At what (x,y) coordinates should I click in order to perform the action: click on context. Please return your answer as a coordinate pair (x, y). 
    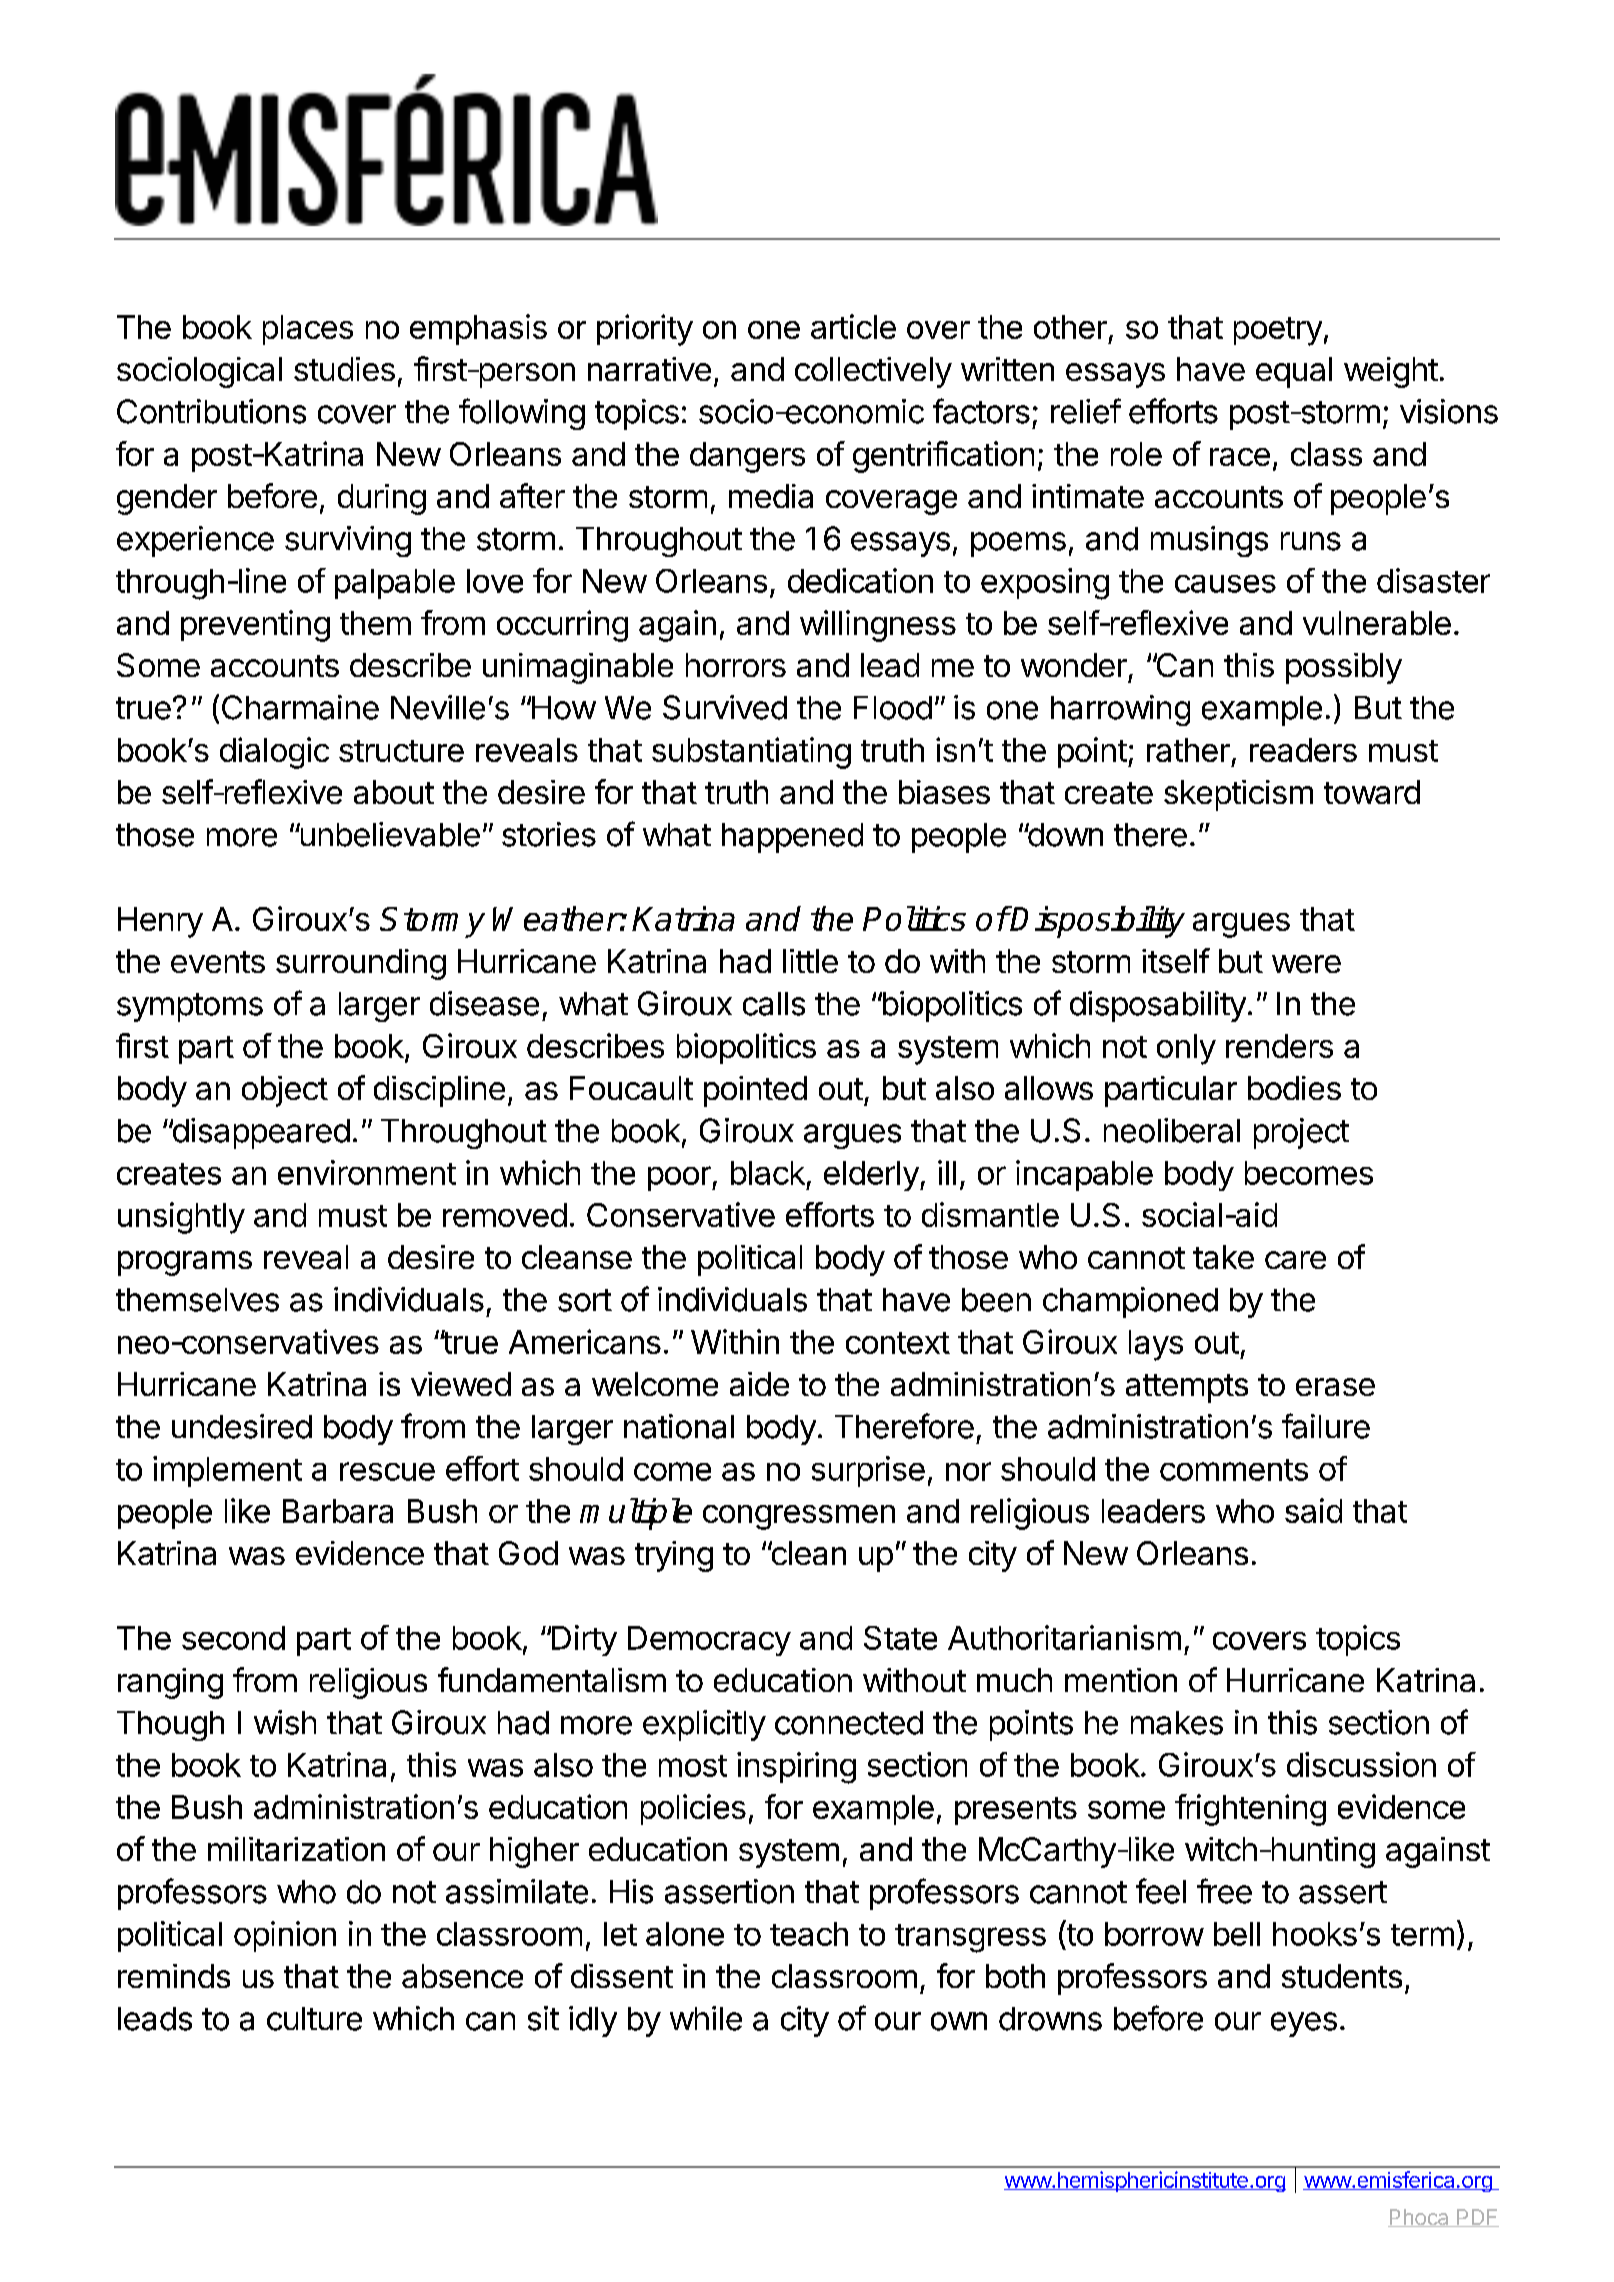
    Looking at the image, I should click on (898, 1343).
